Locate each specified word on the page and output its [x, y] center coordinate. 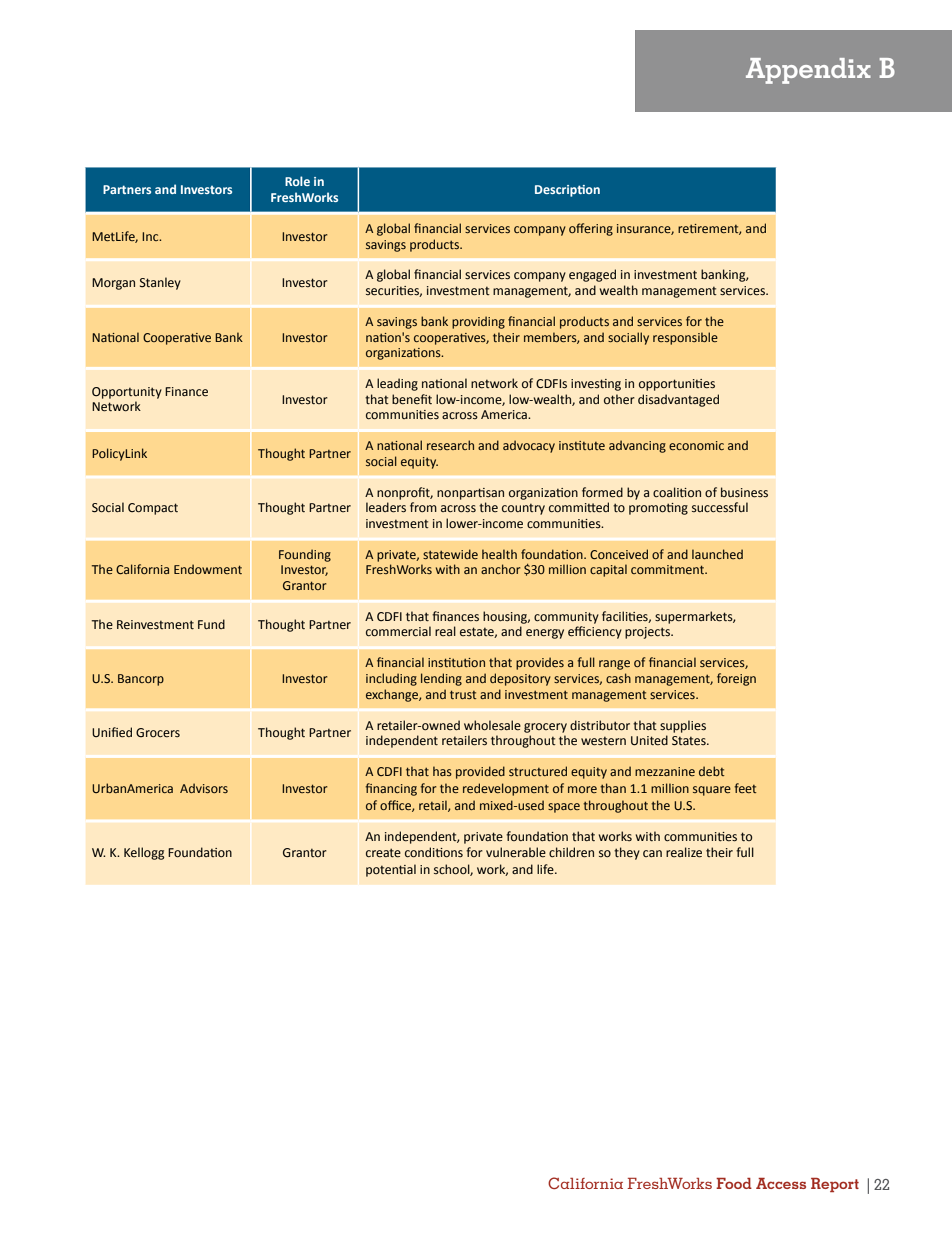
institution [456, 662]
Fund [211, 624]
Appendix [808, 71]
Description [567, 191]
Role [297, 181]
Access [781, 1183]
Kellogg [144, 853]
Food [734, 1183]
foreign [736, 679]
